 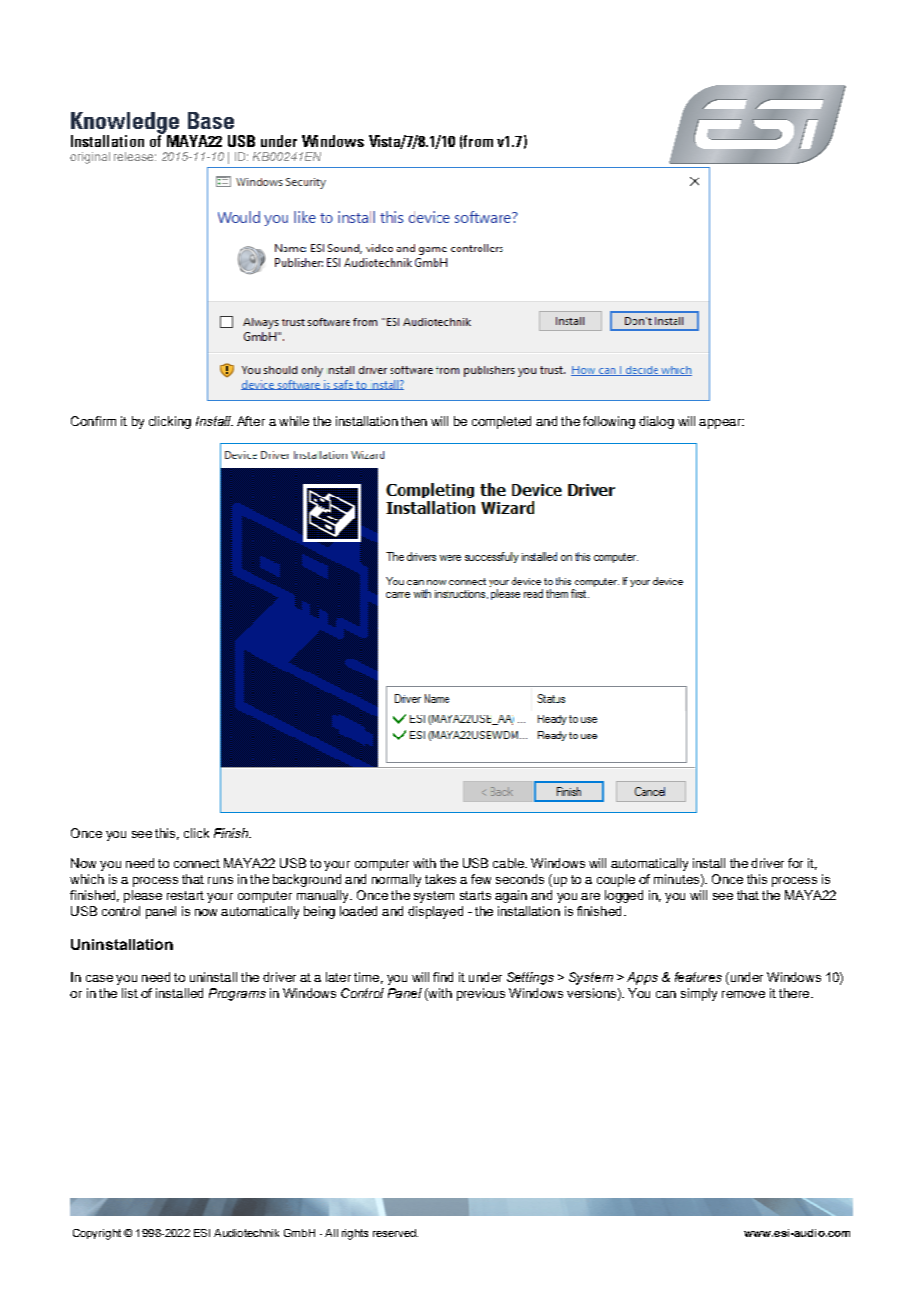 What do you see at coordinates (125, 124) in the page?
I see `Knowledge` at bounding box center [125, 124].
